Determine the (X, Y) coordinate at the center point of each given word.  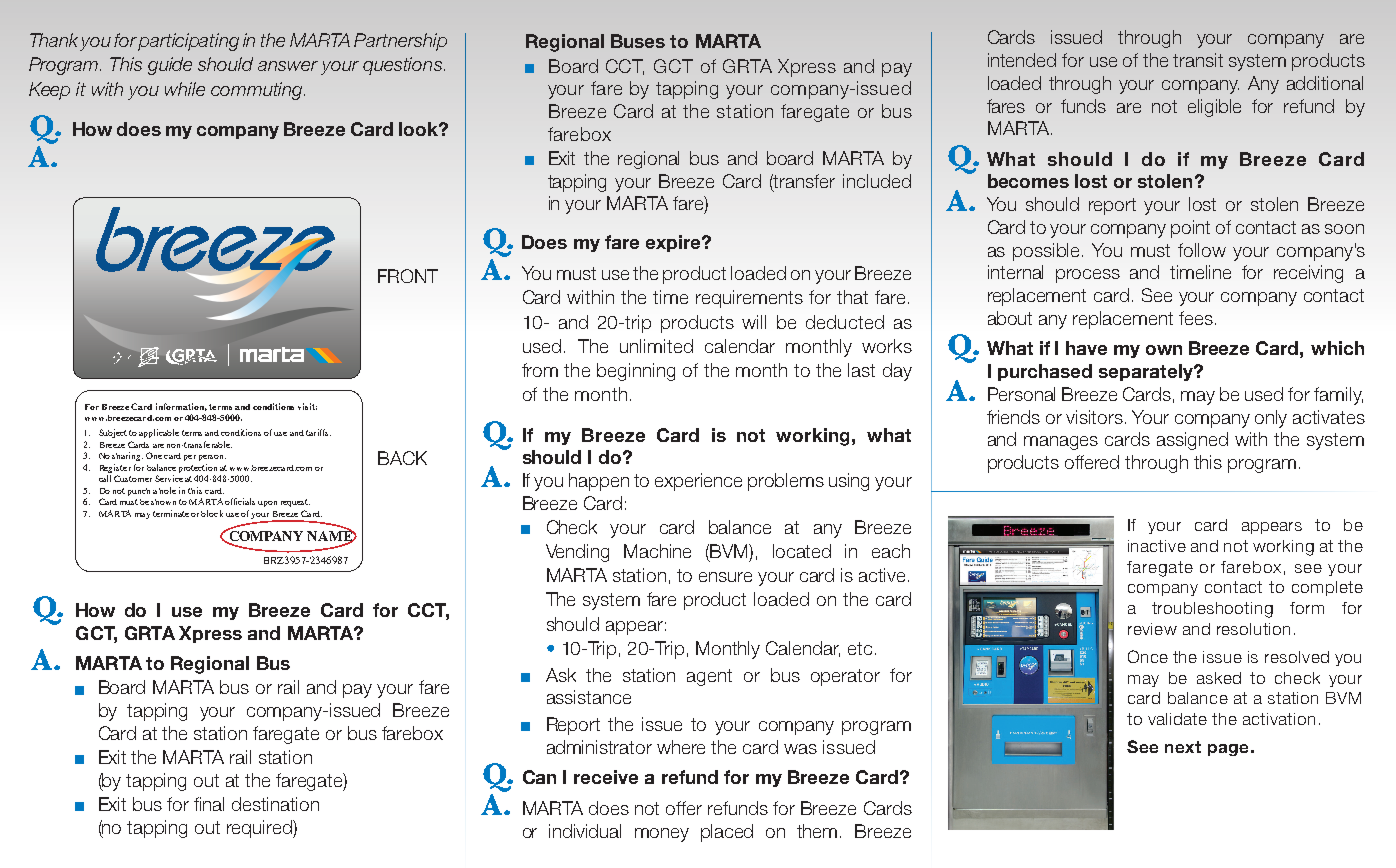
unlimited (656, 346)
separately (1147, 372)
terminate (171, 513)
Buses (638, 41)
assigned (1192, 441)
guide (170, 66)
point (1190, 229)
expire (674, 243)
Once (1148, 656)
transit (1198, 60)
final (209, 804)
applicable (159, 433)
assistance (589, 697)
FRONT (408, 276)
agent (709, 677)
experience (698, 482)
